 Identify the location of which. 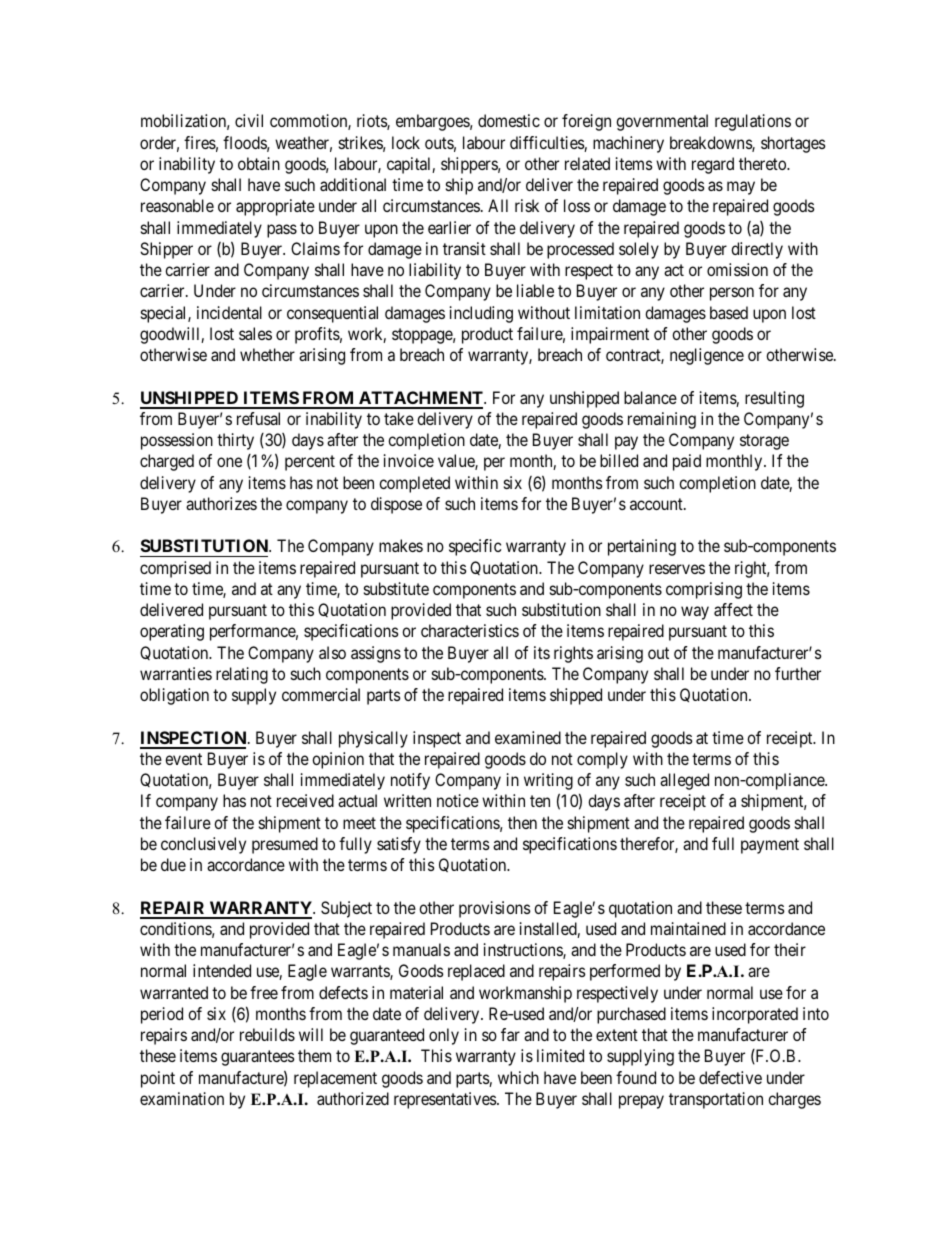
(518, 1077).
